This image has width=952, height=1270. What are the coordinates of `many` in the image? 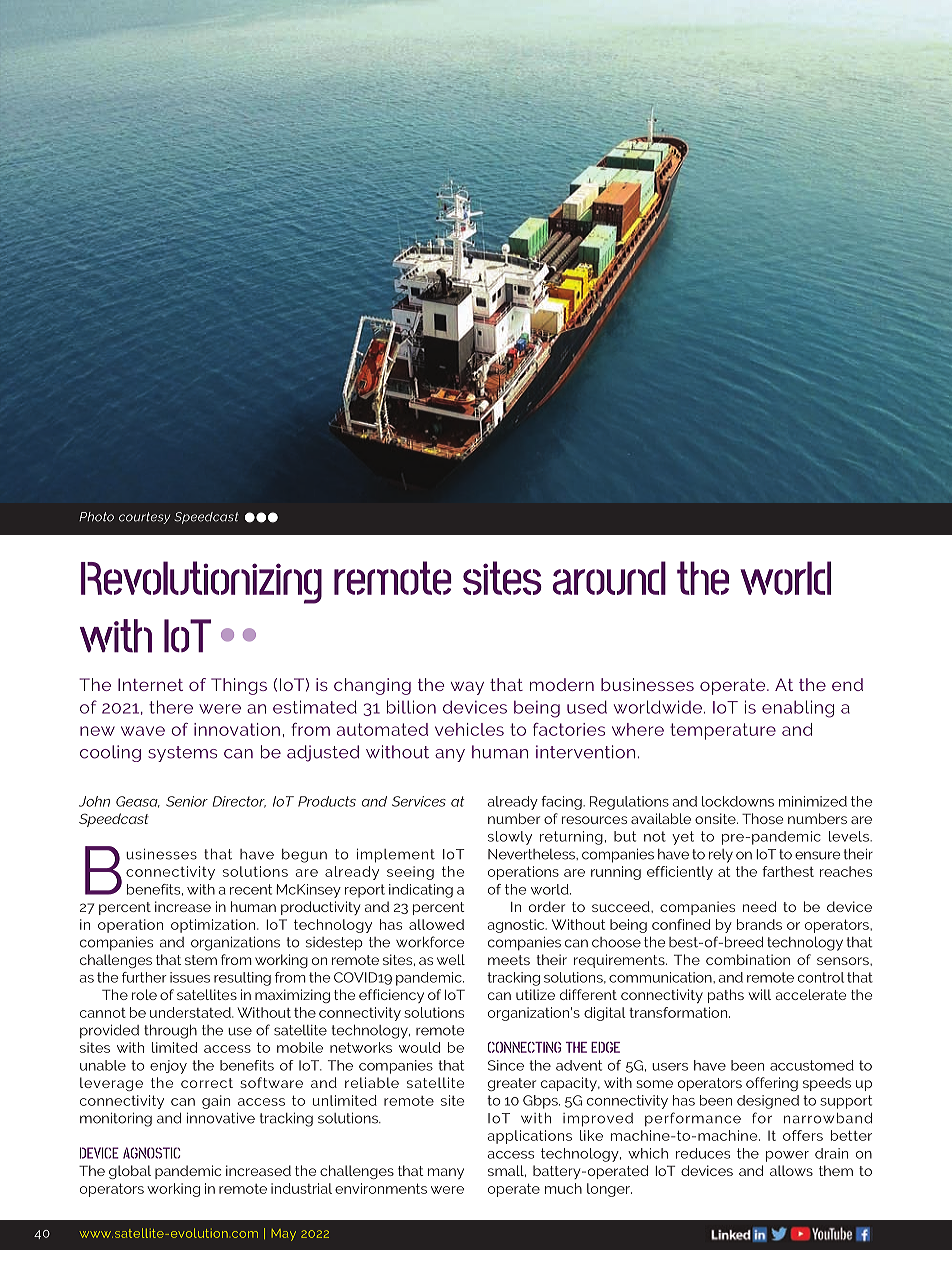 It's located at (446, 1173).
